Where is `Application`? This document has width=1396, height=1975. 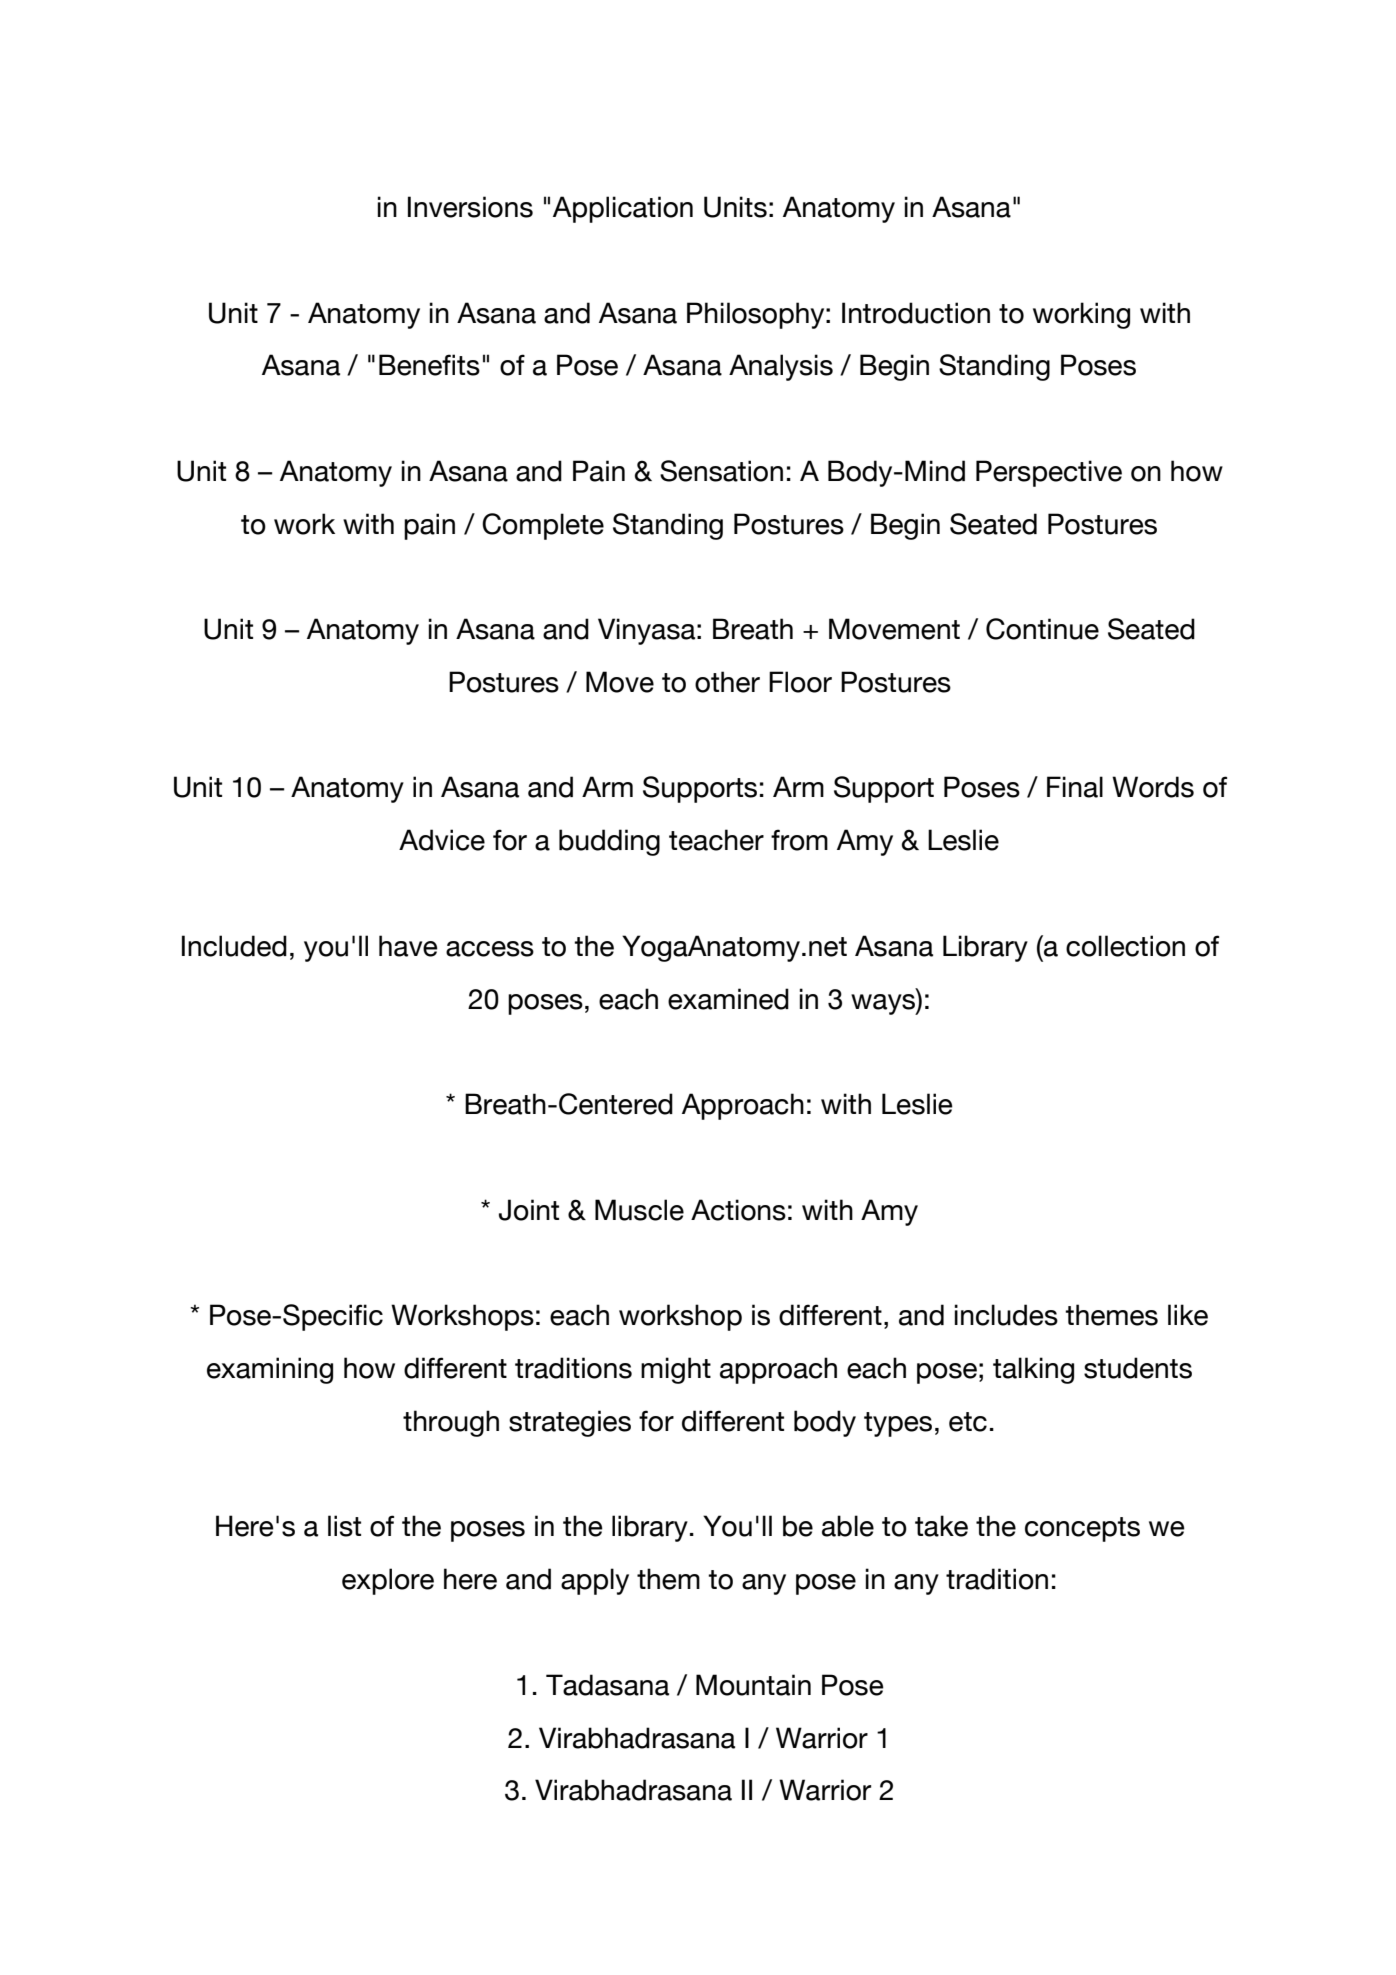
Application is located at coordinates (623, 209).
